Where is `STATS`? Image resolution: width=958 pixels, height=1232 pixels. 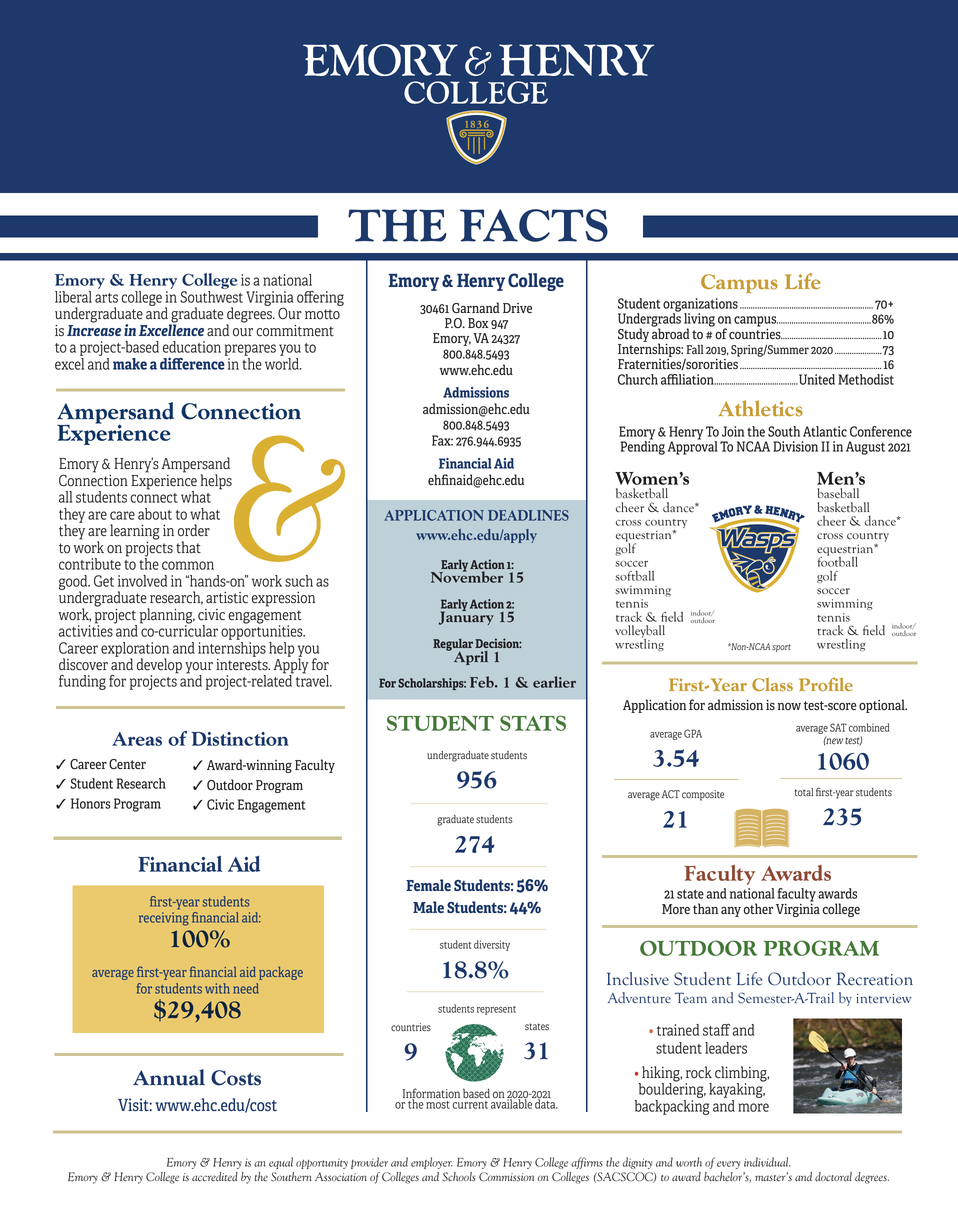
STATS is located at coordinates (533, 723).
